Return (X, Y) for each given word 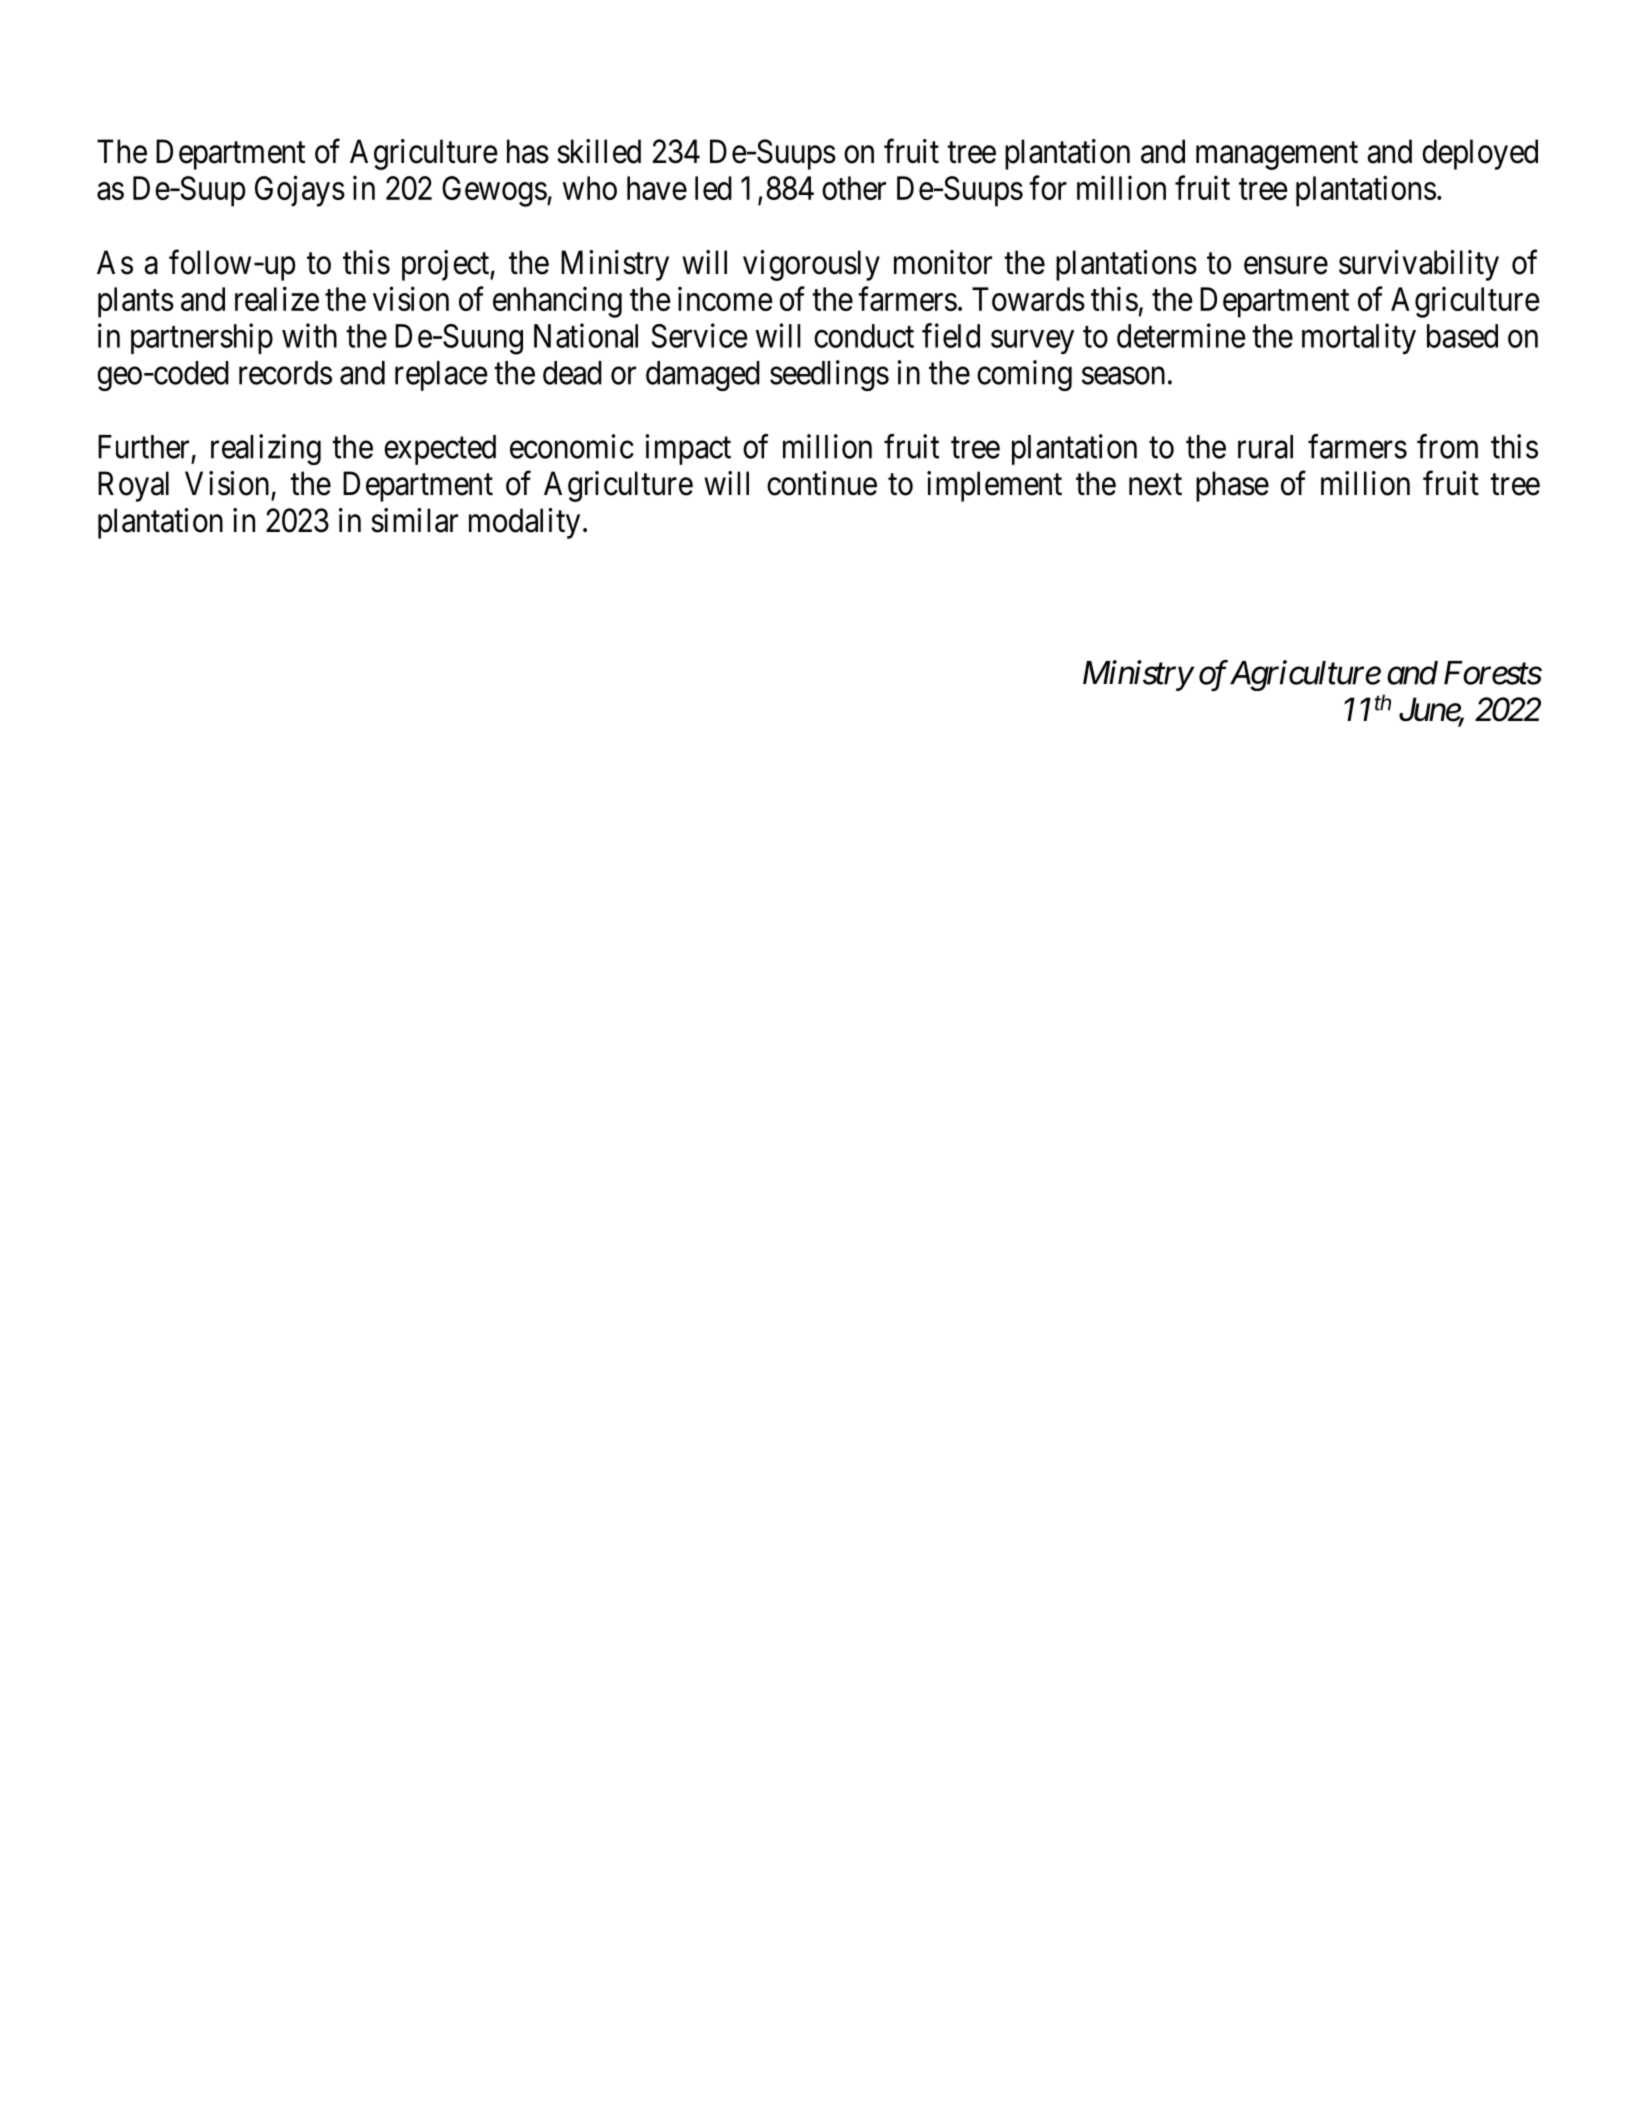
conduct (864, 336)
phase (1232, 486)
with (309, 335)
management (1277, 156)
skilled (599, 151)
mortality (1359, 338)
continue (822, 483)
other (854, 188)
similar (414, 520)
